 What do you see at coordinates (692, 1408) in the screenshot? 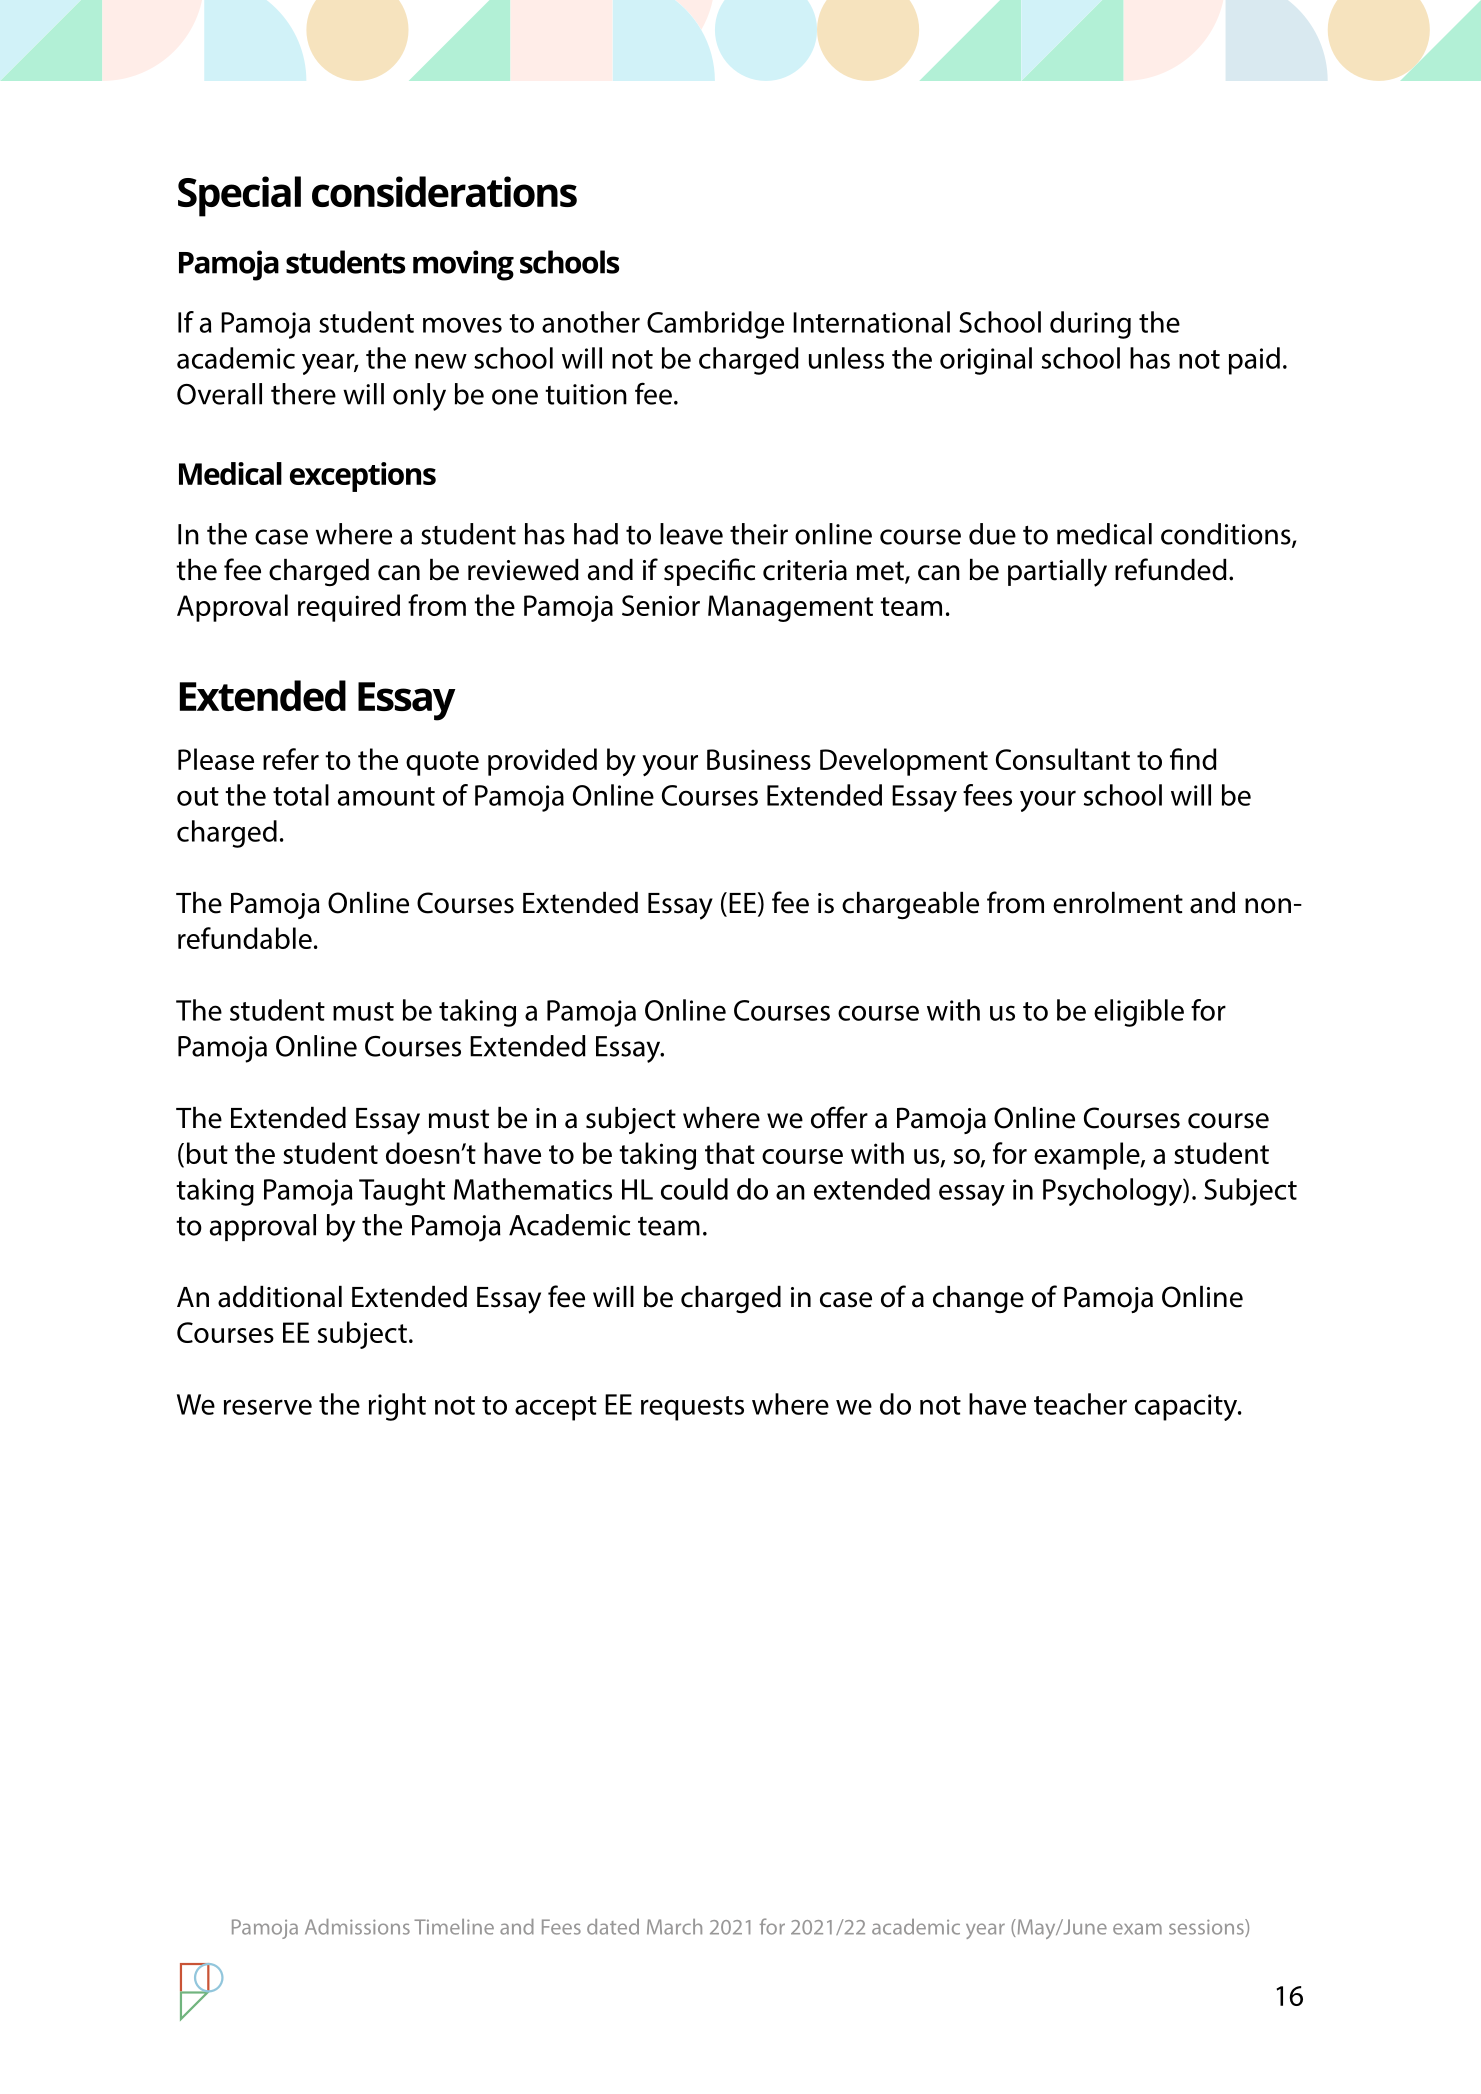
I see `requests` at bounding box center [692, 1408].
